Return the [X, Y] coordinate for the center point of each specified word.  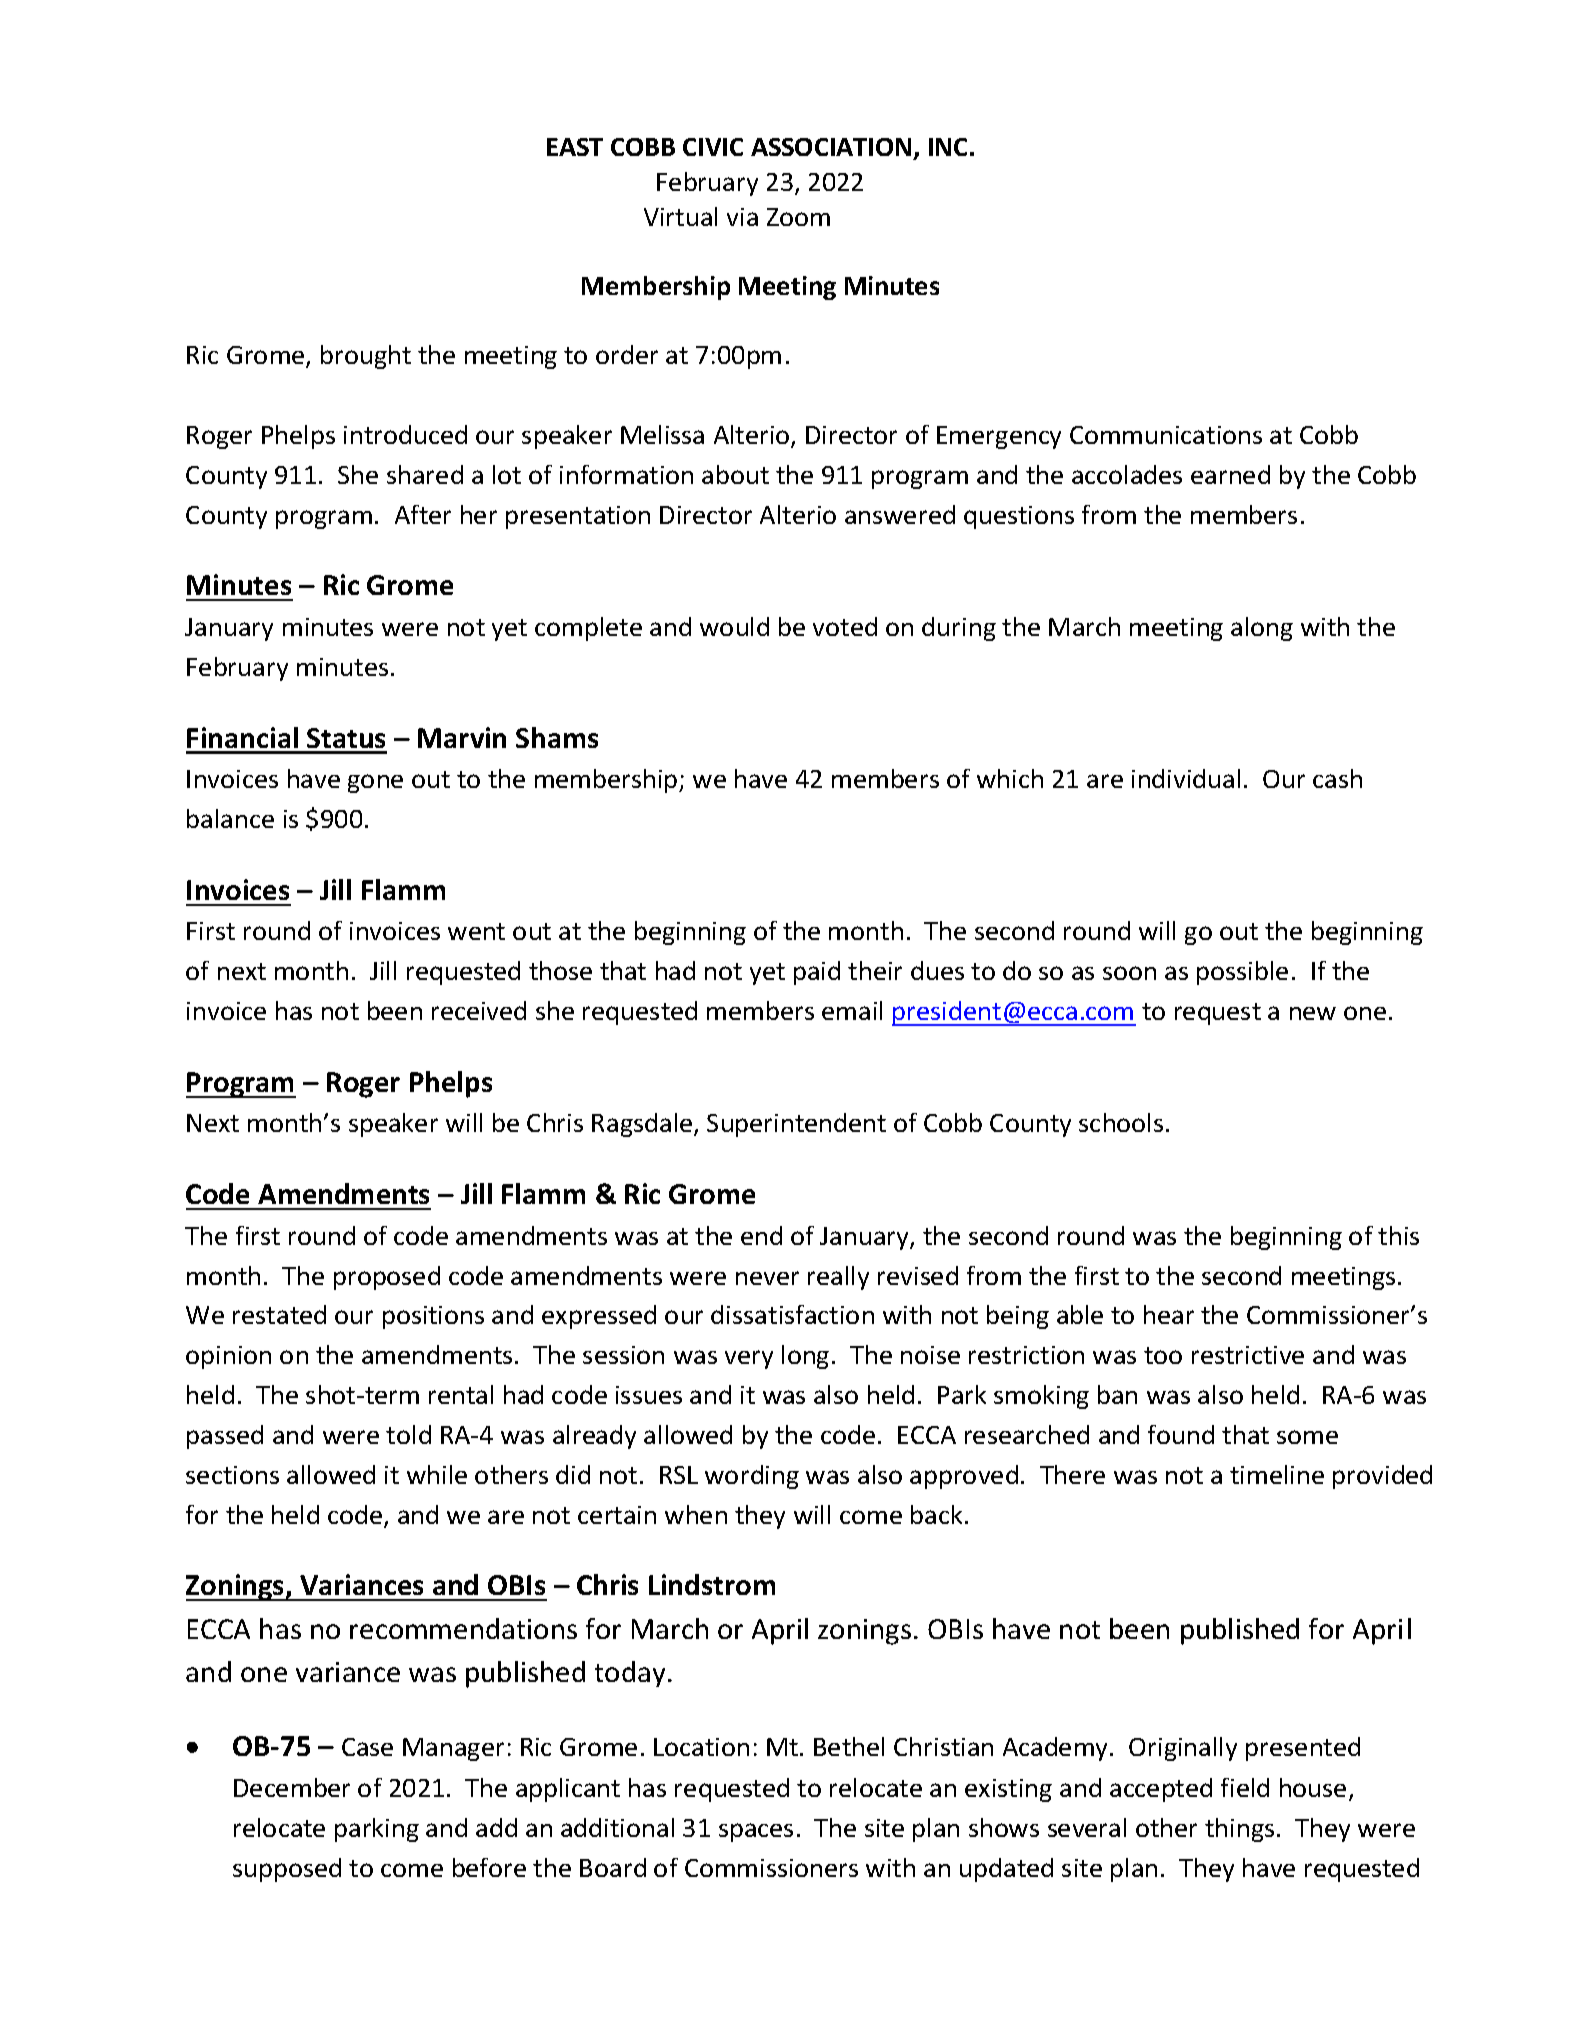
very [749, 1359]
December [292, 1787]
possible [1242, 973]
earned [1230, 474]
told [408, 1434]
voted [845, 626]
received [479, 1010]
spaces [756, 1832]
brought [366, 357]
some [1307, 1437]
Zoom [798, 217]
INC [948, 147]
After [423, 514]
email [852, 1010]
